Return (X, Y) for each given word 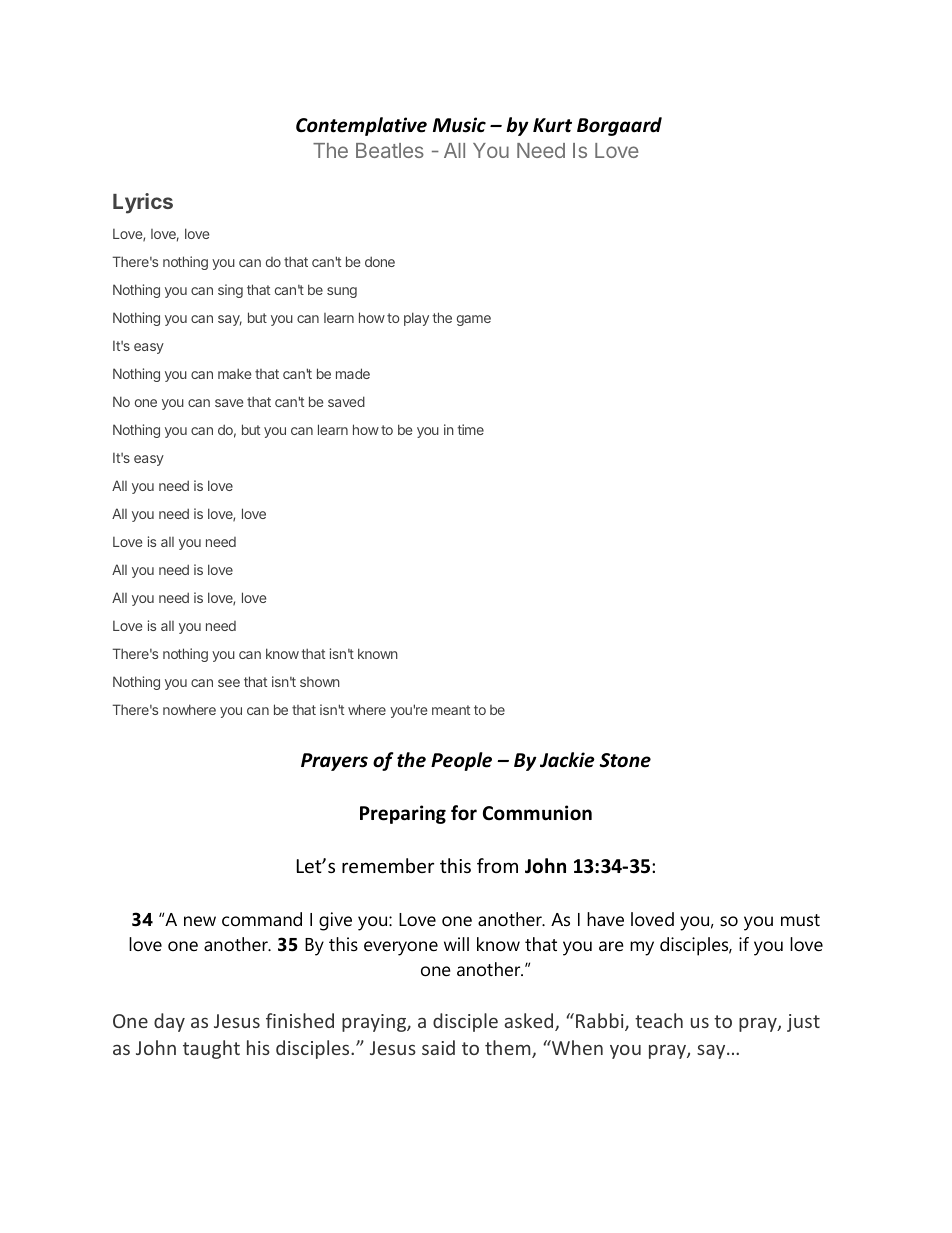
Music (459, 125)
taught (211, 1049)
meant (451, 710)
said (438, 1047)
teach (659, 1020)
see (229, 683)
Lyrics (143, 203)
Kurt (552, 125)
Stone (625, 760)
